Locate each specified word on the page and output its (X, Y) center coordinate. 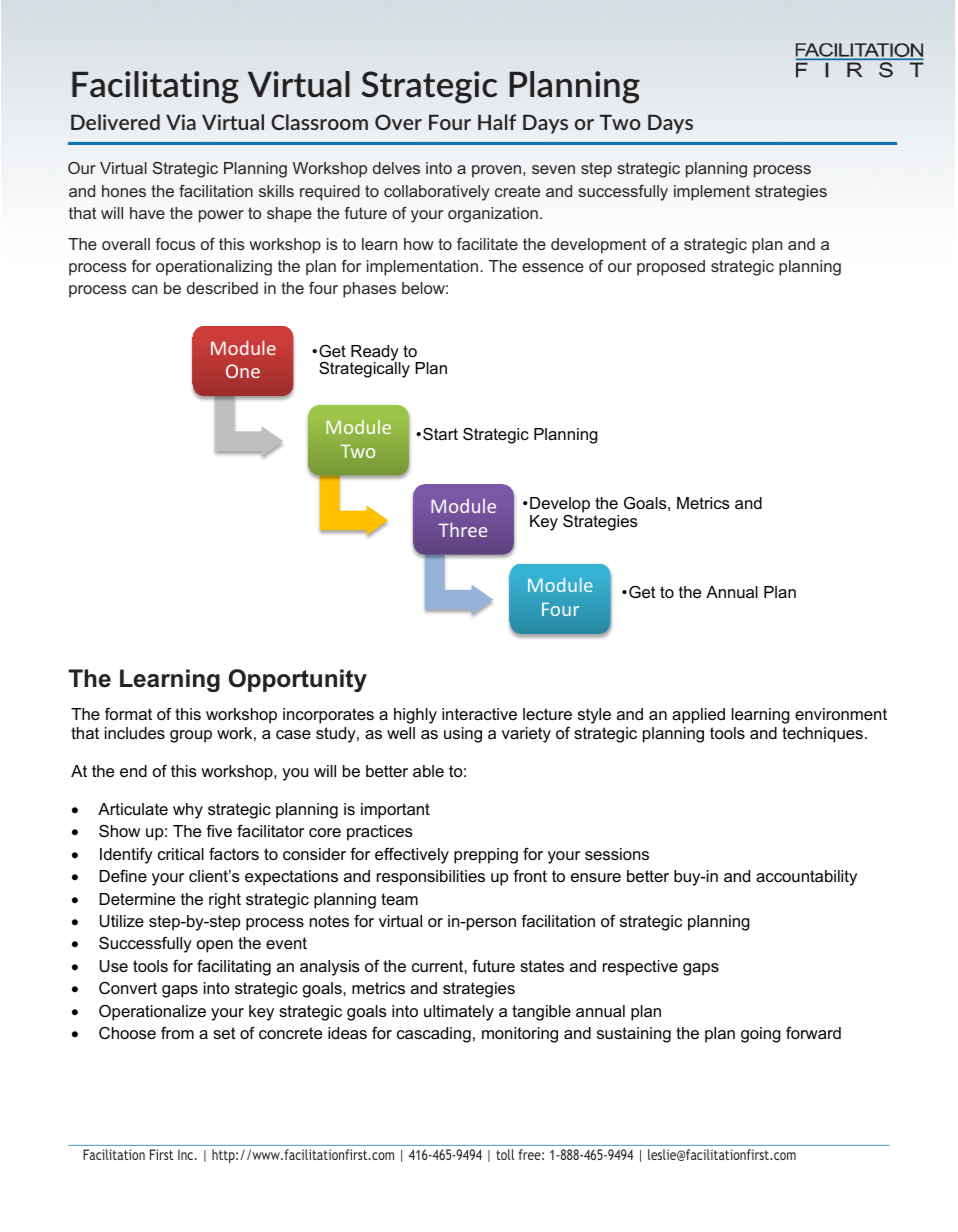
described (222, 288)
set (224, 1033)
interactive (479, 714)
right (225, 901)
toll (505, 1154)
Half (497, 122)
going (761, 1035)
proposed (671, 268)
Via (181, 122)
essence (553, 267)
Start (440, 434)
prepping (486, 856)
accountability (806, 878)
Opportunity (298, 680)
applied (698, 716)
